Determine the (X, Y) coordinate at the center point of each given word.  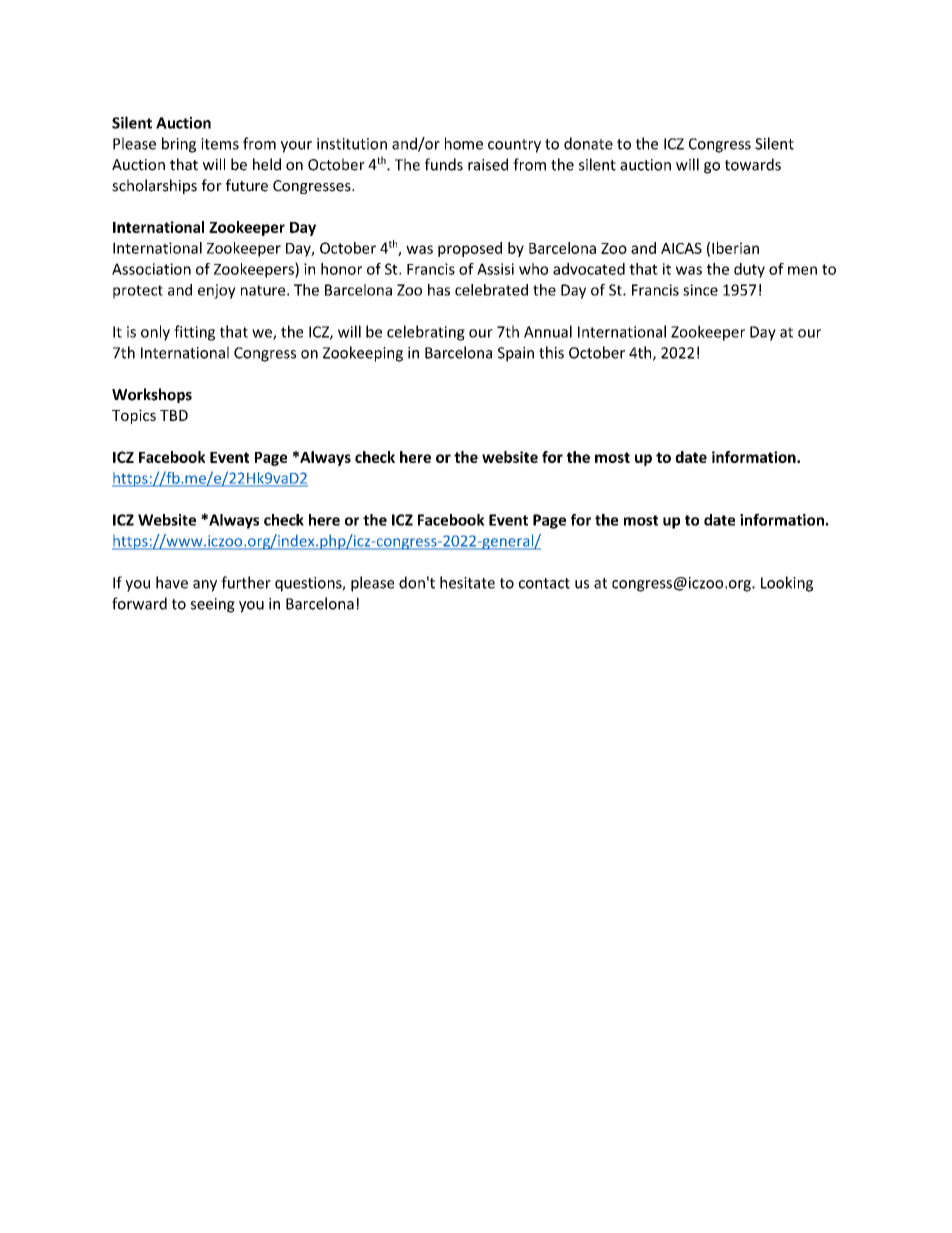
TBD (174, 415)
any (205, 586)
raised (488, 164)
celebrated (491, 290)
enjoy (217, 291)
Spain (516, 354)
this (551, 352)
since (700, 290)
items (220, 144)
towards (753, 164)
